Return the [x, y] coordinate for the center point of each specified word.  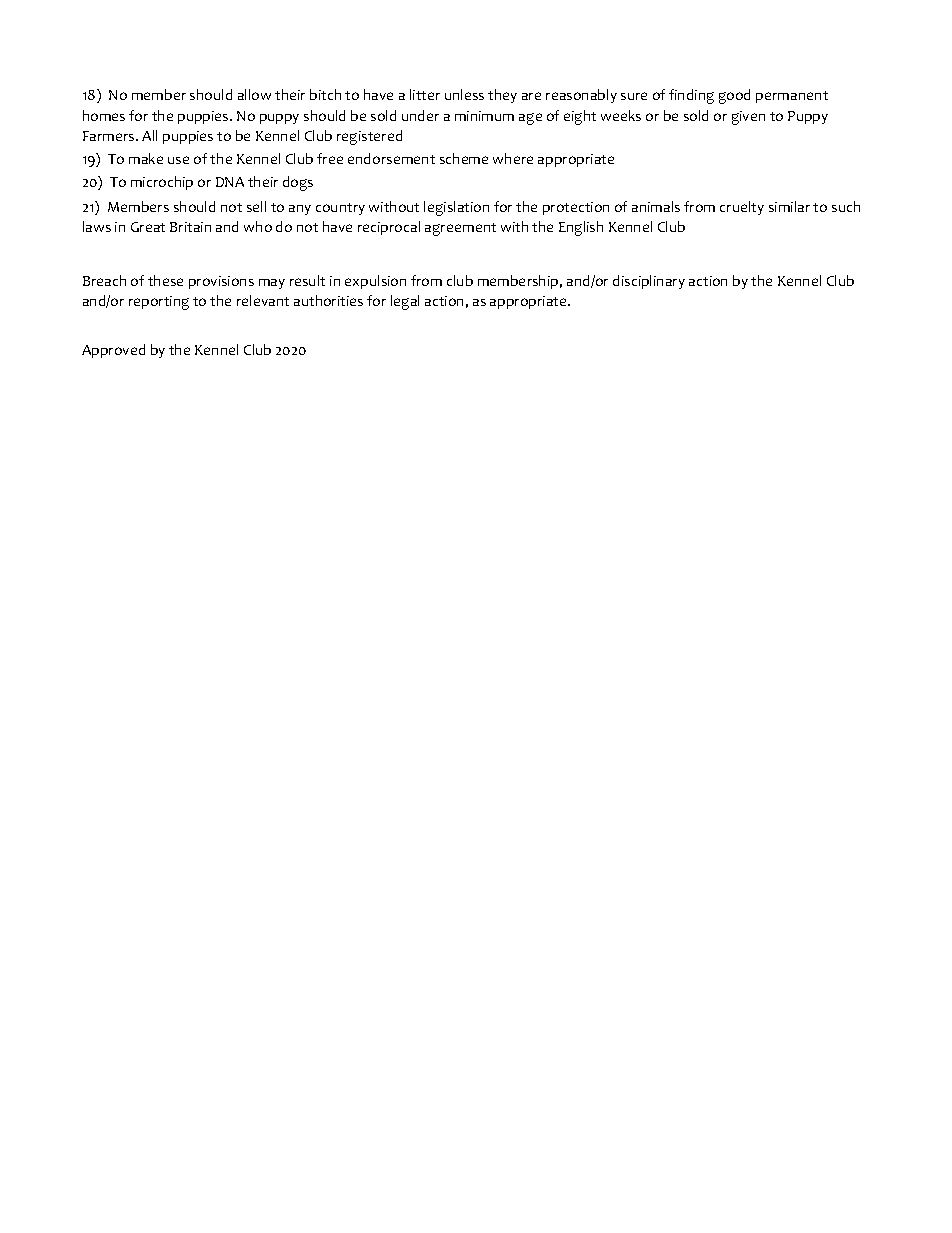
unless [464, 94]
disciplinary [649, 282]
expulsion [375, 282]
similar [789, 206]
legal [405, 302]
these [165, 280]
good [734, 96]
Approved [113, 351]
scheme [464, 158]
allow [254, 94]
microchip [162, 183]
